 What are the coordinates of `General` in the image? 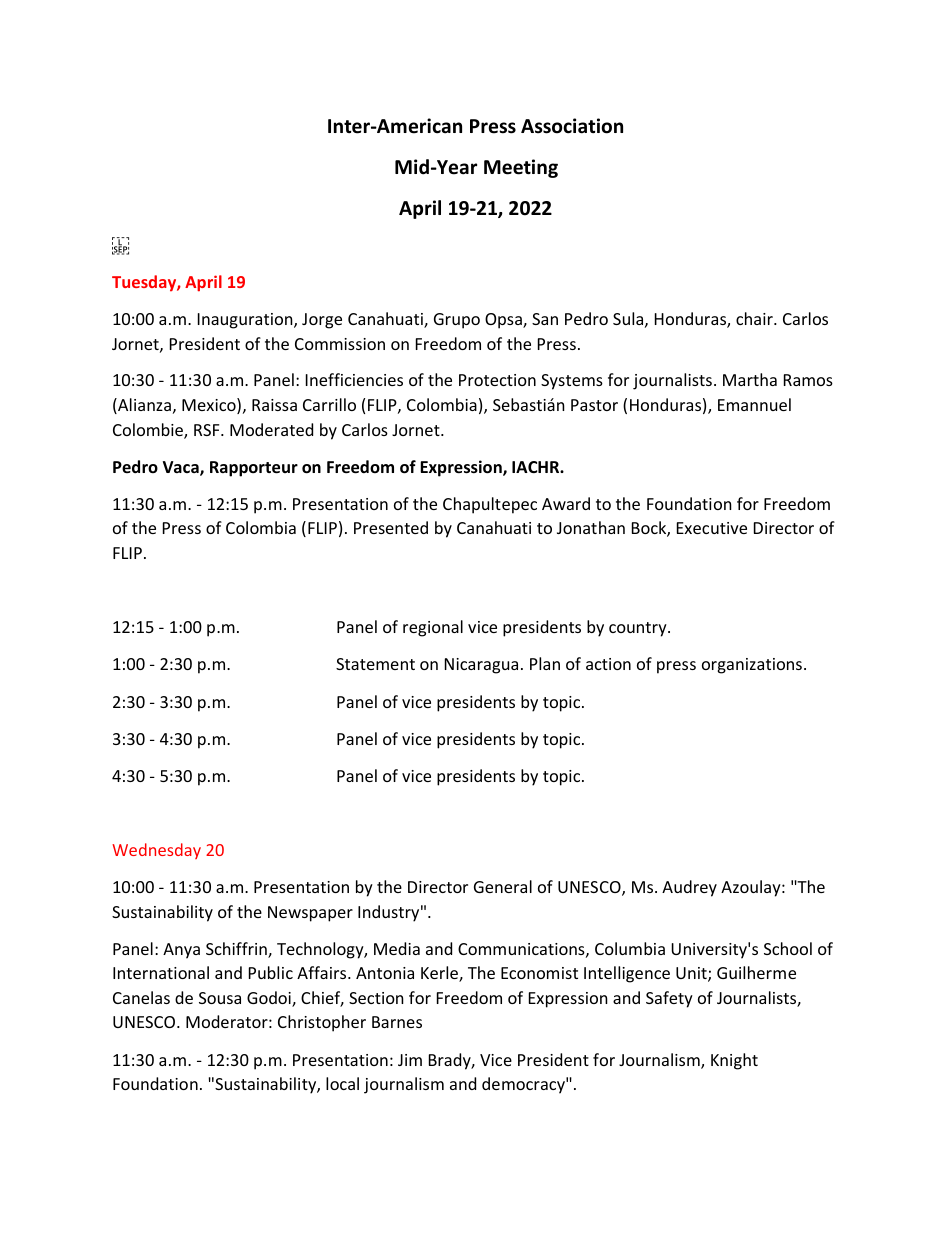 It's located at (503, 886).
